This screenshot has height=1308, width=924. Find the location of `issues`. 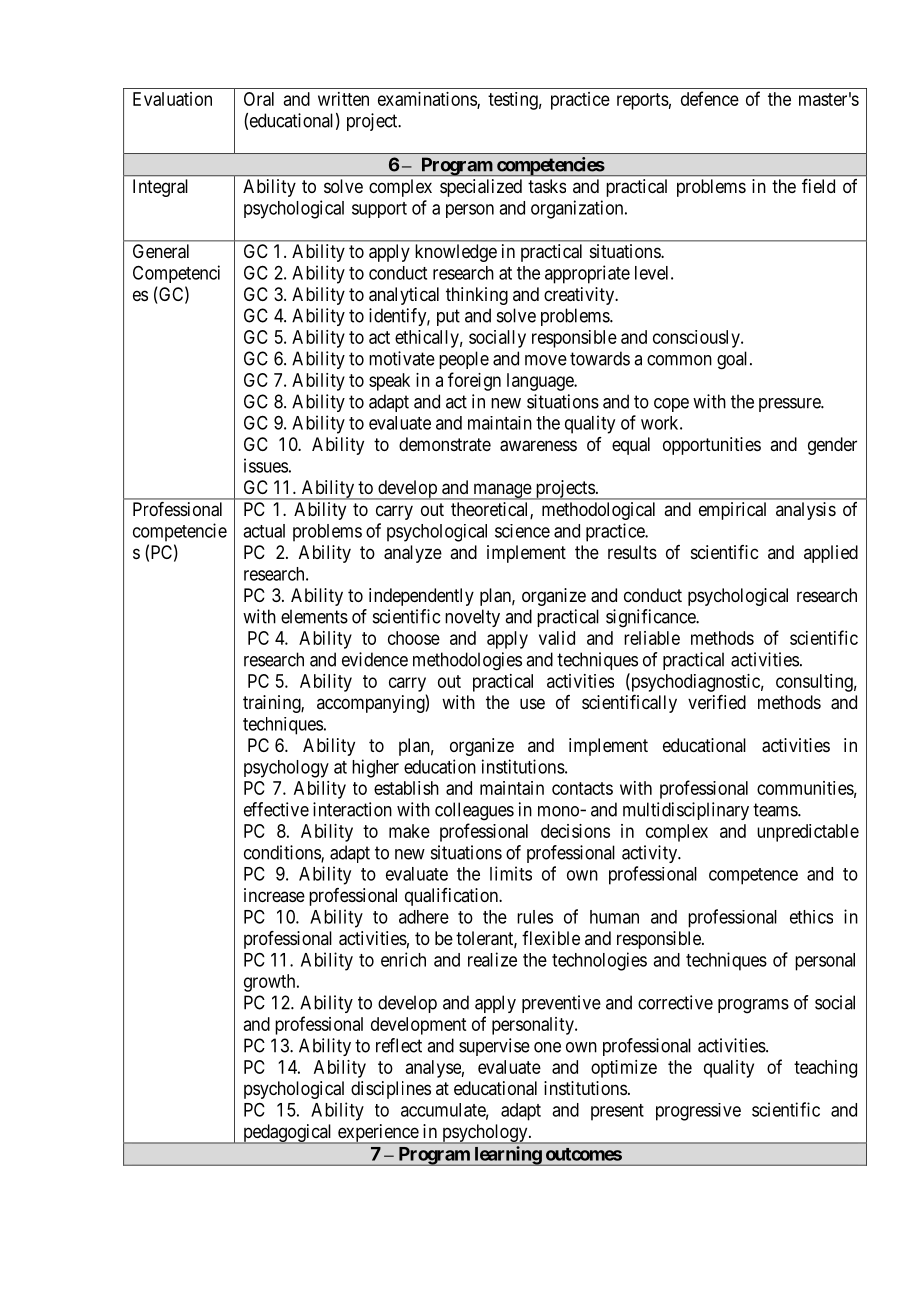

issues is located at coordinates (266, 465).
